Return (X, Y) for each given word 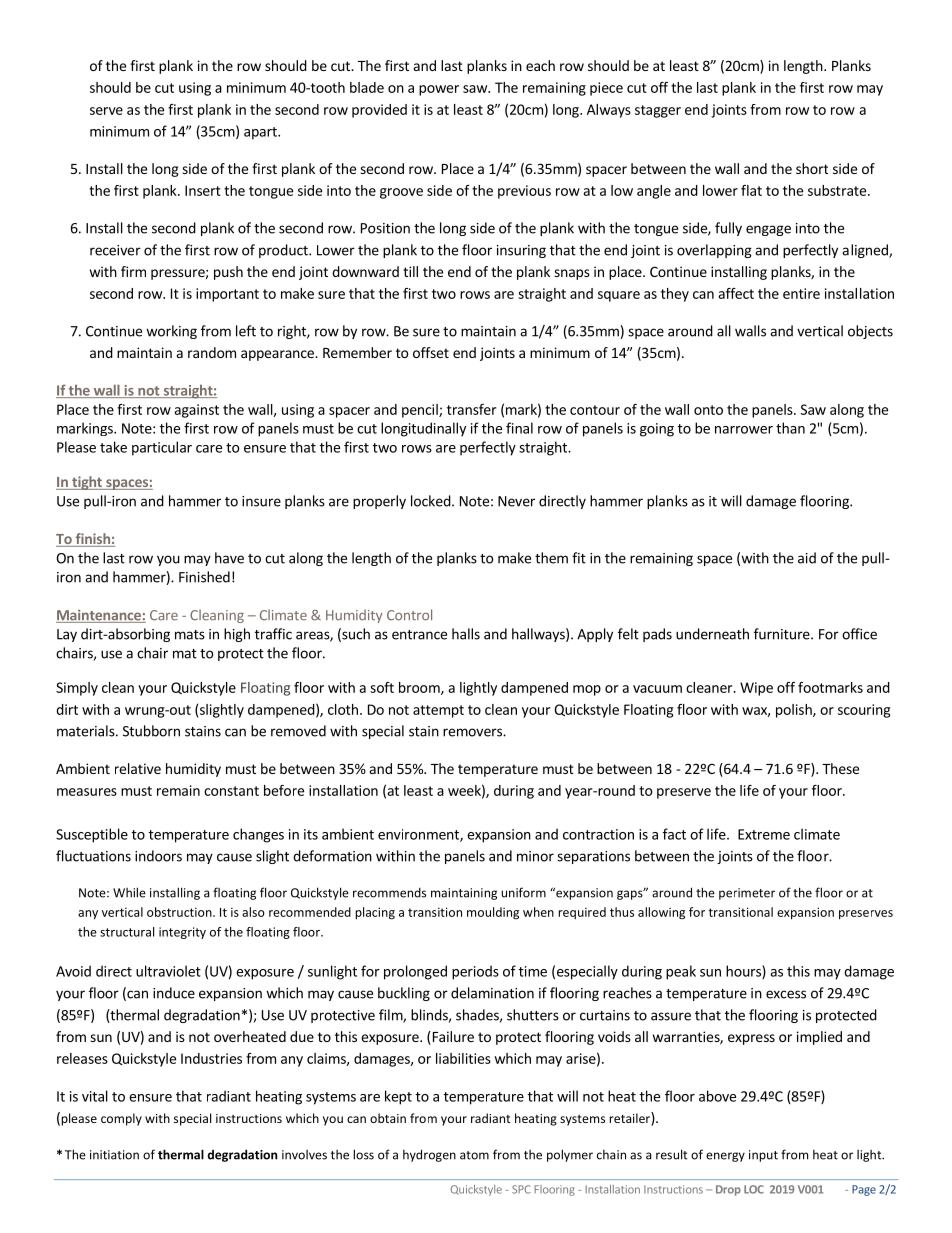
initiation (114, 1155)
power (439, 90)
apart (261, 133)
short (812, 168)
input (763, 1156)
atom (474, 1155)
